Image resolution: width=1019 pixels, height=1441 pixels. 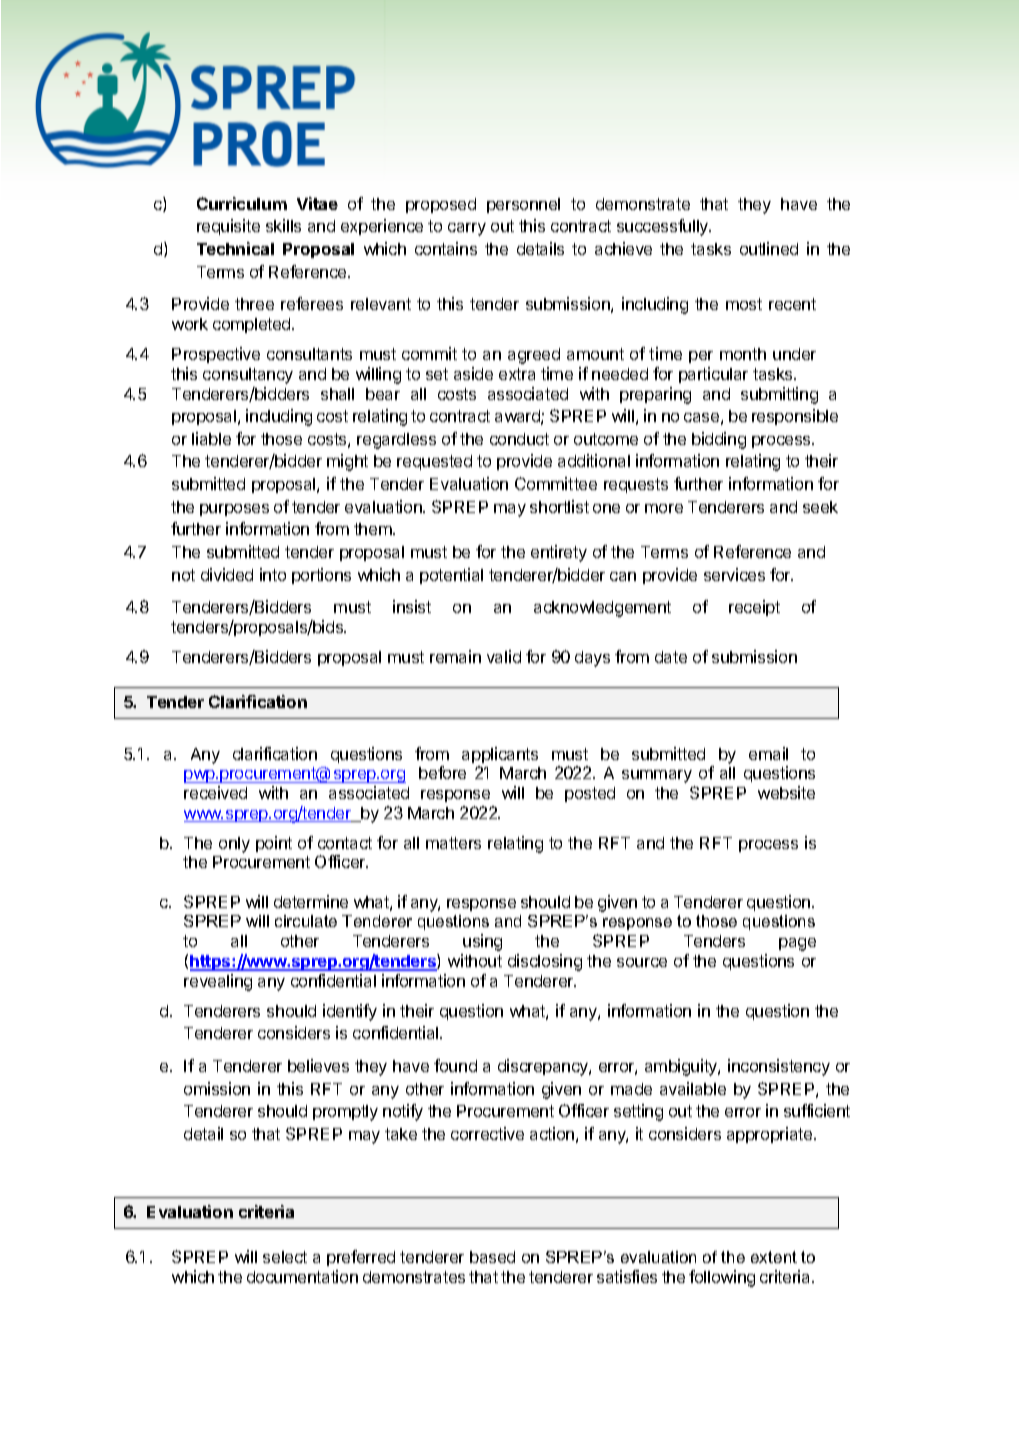 What do you see at coordinates (500, 755) in the page?
I see `applicants` at bounding box center [500, 755].
